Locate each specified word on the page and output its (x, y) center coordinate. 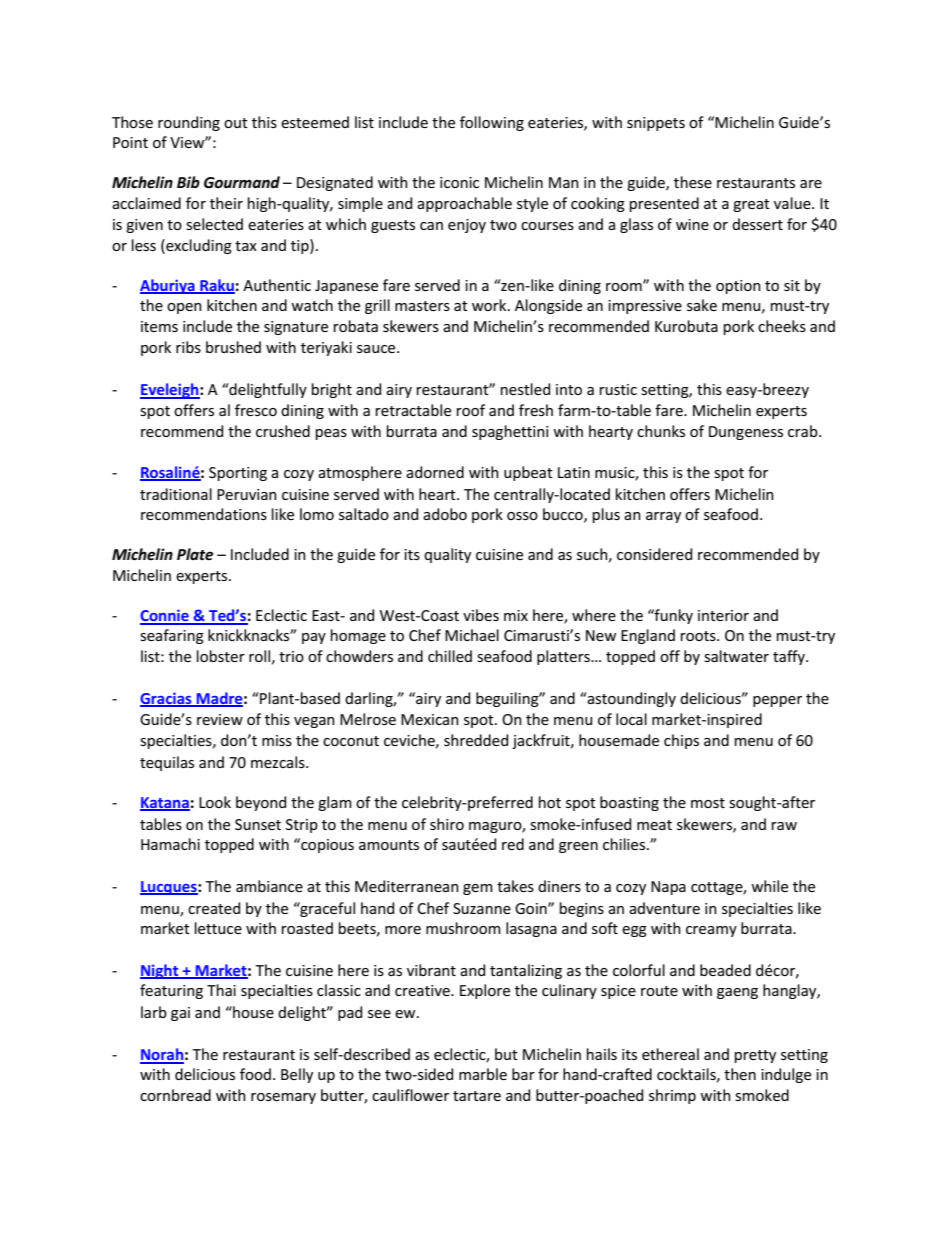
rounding (189, 123)
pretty (755, 1056)
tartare (477, 1096)
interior (723, 615)
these (693, 182)
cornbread (175, 1095)
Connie (165, 616)
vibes (481, 615)
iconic (459, 182)
